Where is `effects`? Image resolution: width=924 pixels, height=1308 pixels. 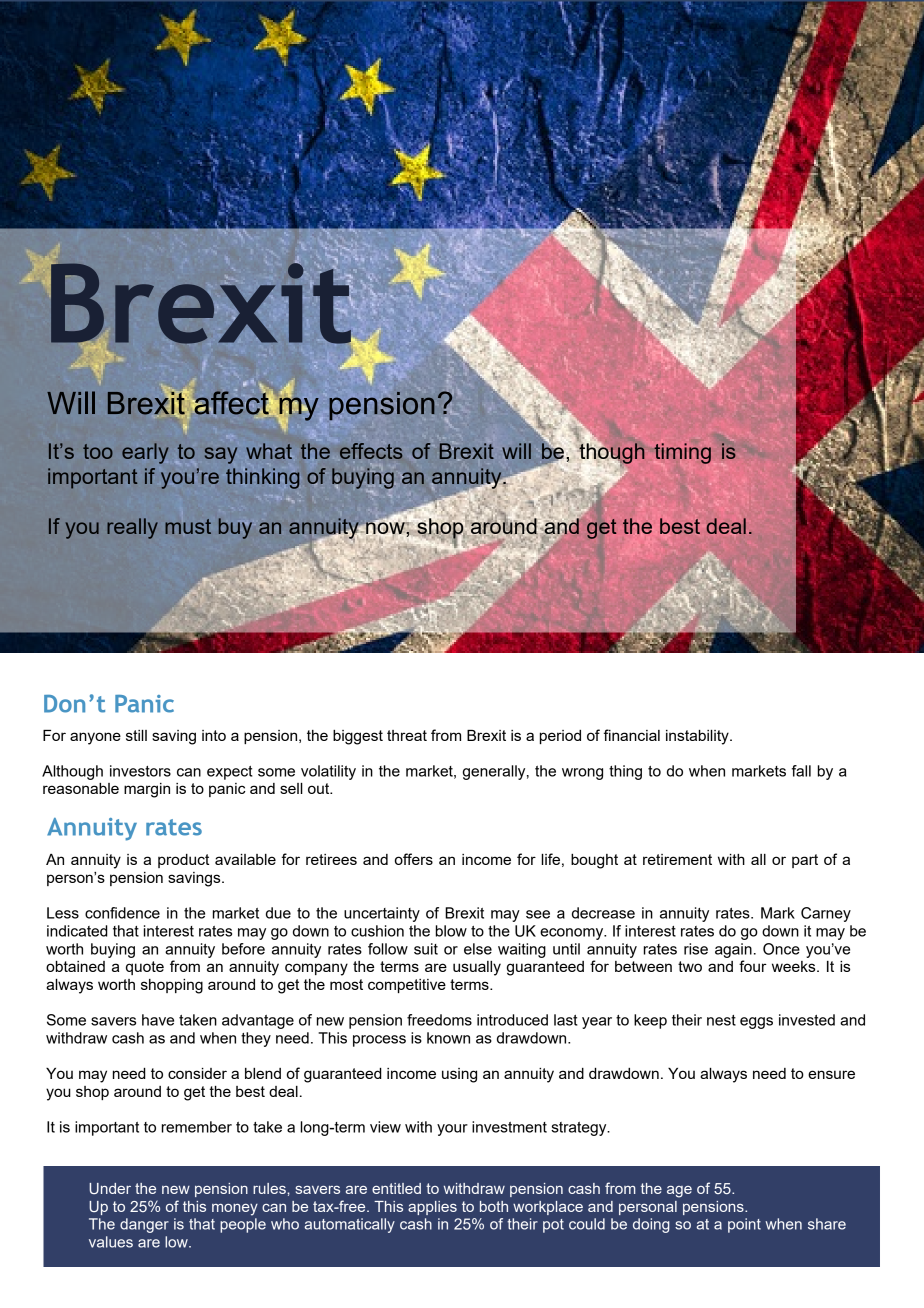
effects is located at coordinates (371, 451).
